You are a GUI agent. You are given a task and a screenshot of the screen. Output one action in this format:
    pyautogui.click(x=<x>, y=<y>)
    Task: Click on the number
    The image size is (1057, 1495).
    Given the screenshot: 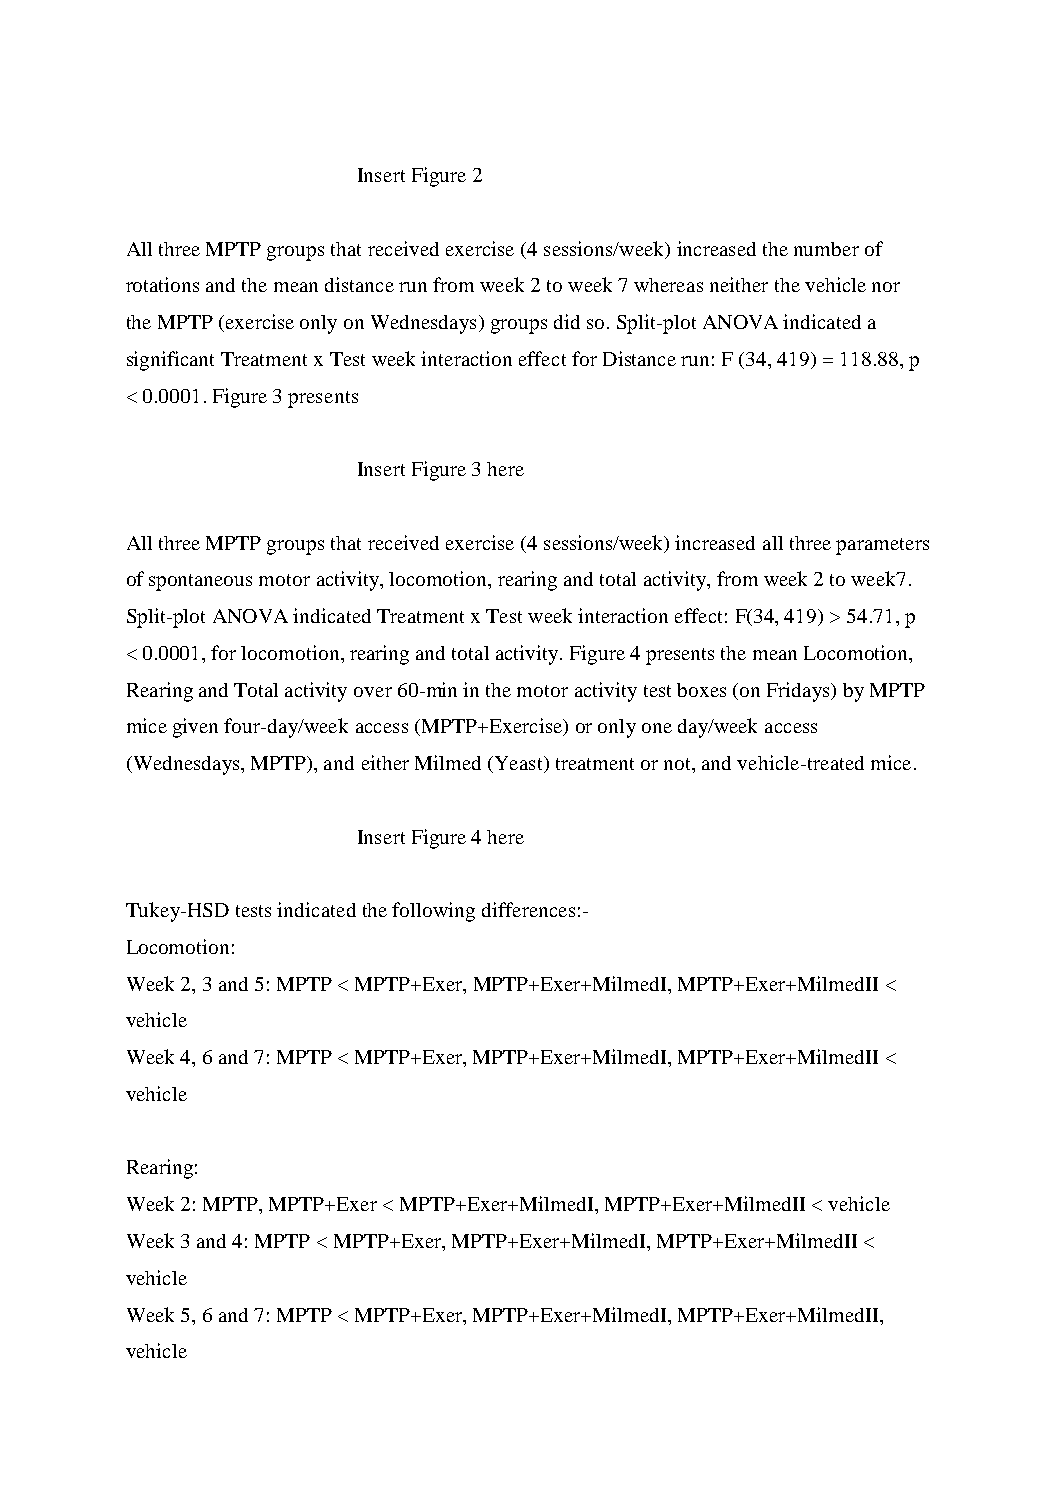 What is the action you would take?
    pyautogui.click(x=826, y=249)
